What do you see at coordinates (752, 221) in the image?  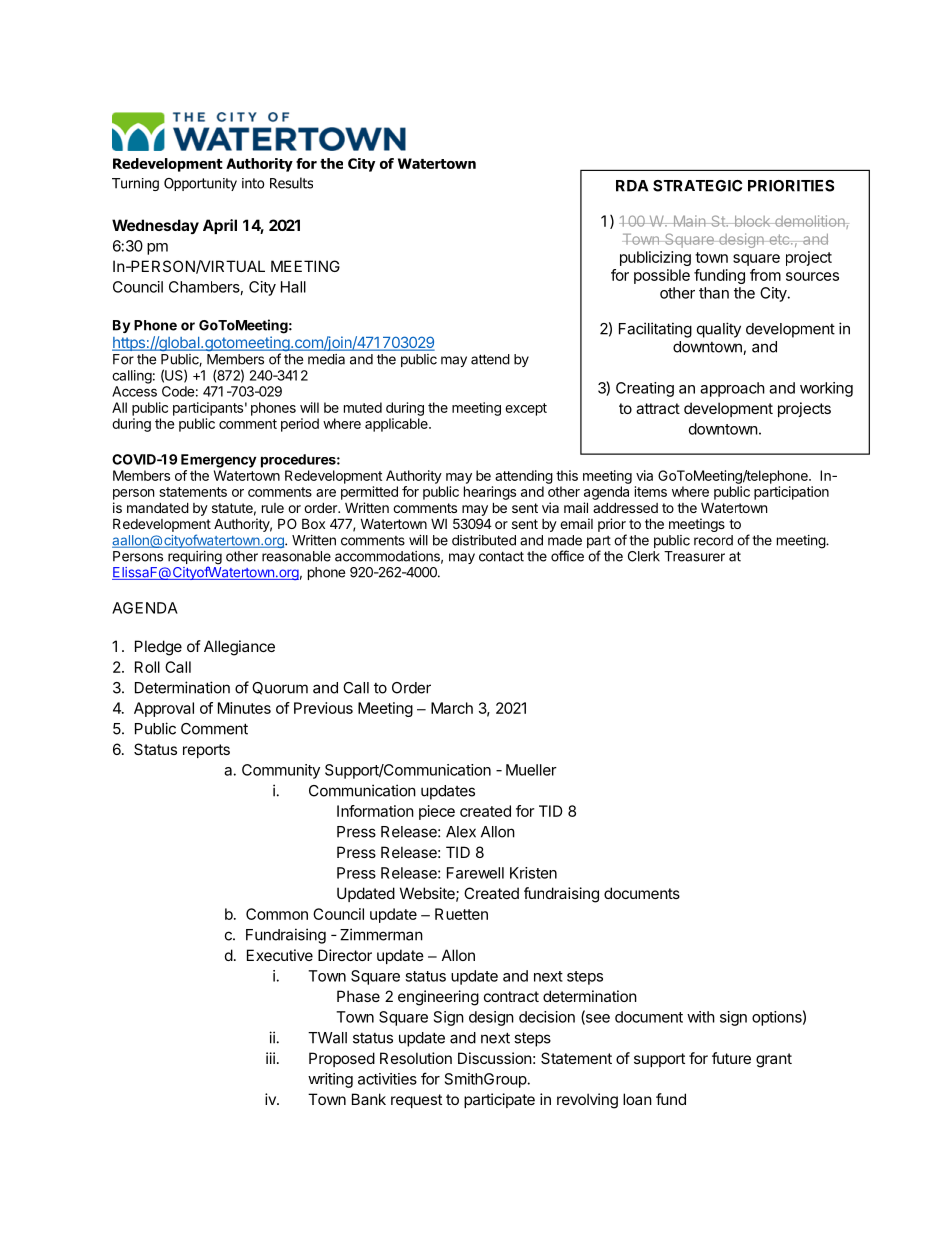 I see `block` at bounding box center [752, 221].
